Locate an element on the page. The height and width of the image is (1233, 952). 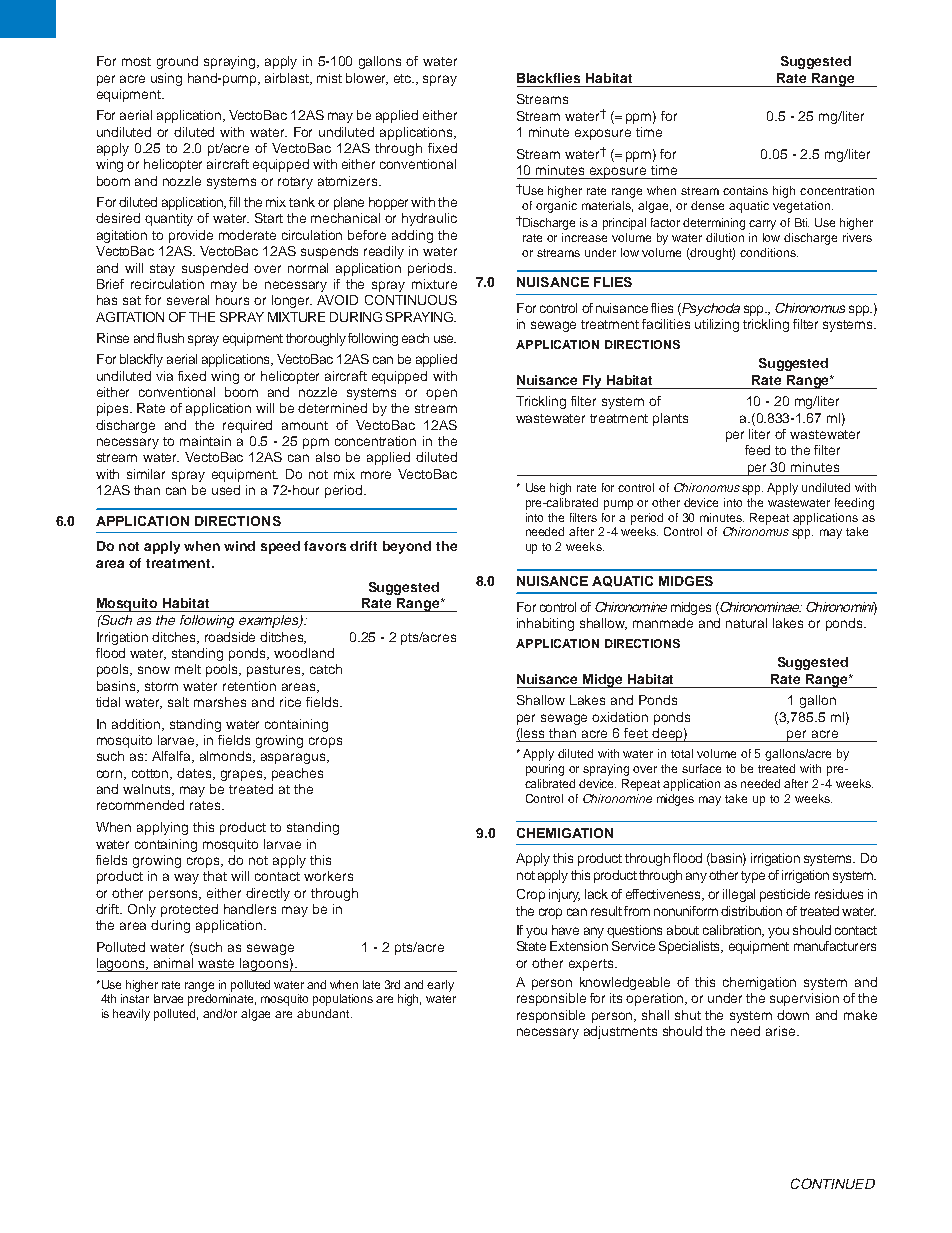
CONTINUOUS is located at coordinates (411, 300).
